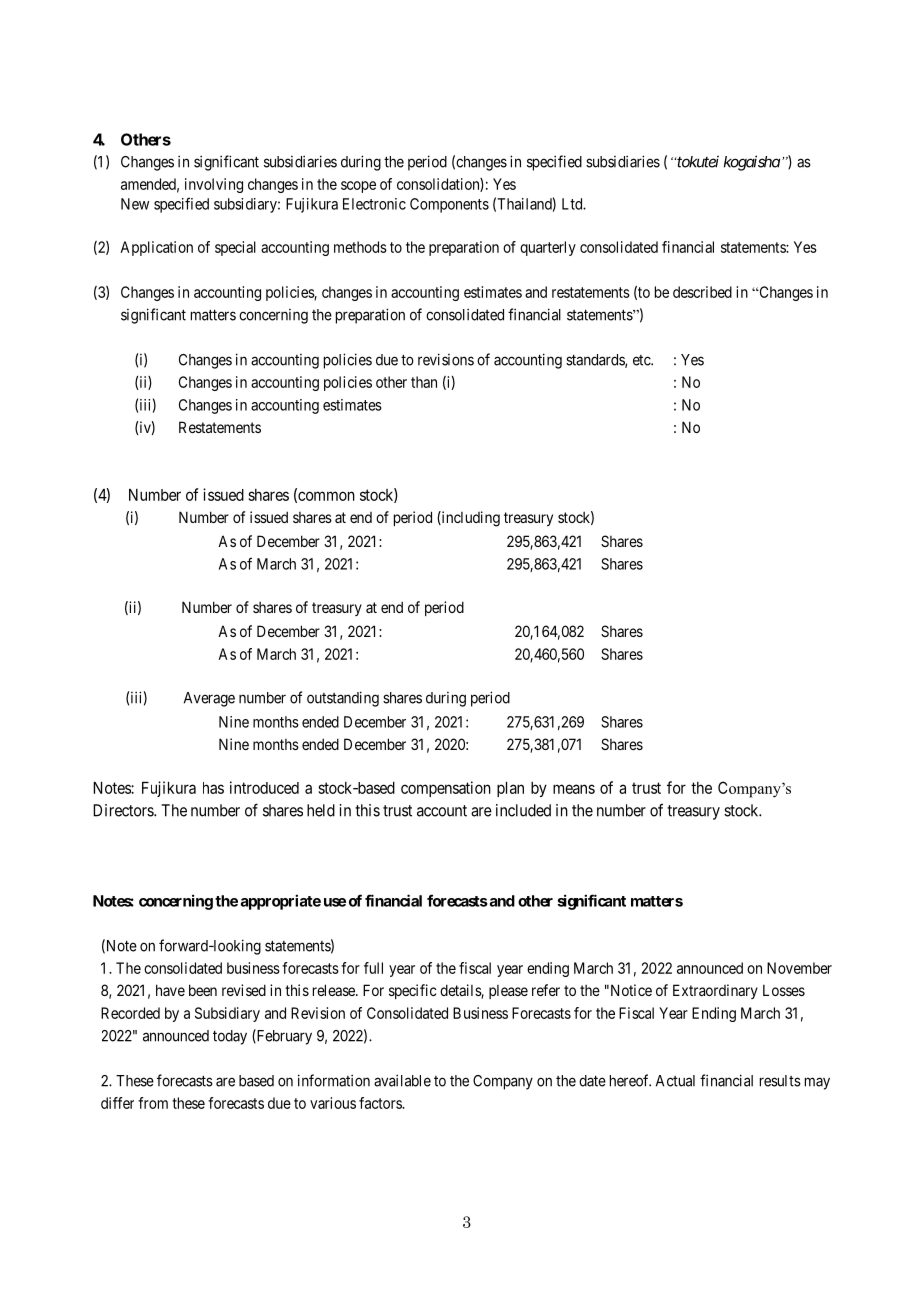 The image size is (924, 1308). Describe the element at coordinates (548, 248) in the screenshot. I see `quarterly` at that location.
